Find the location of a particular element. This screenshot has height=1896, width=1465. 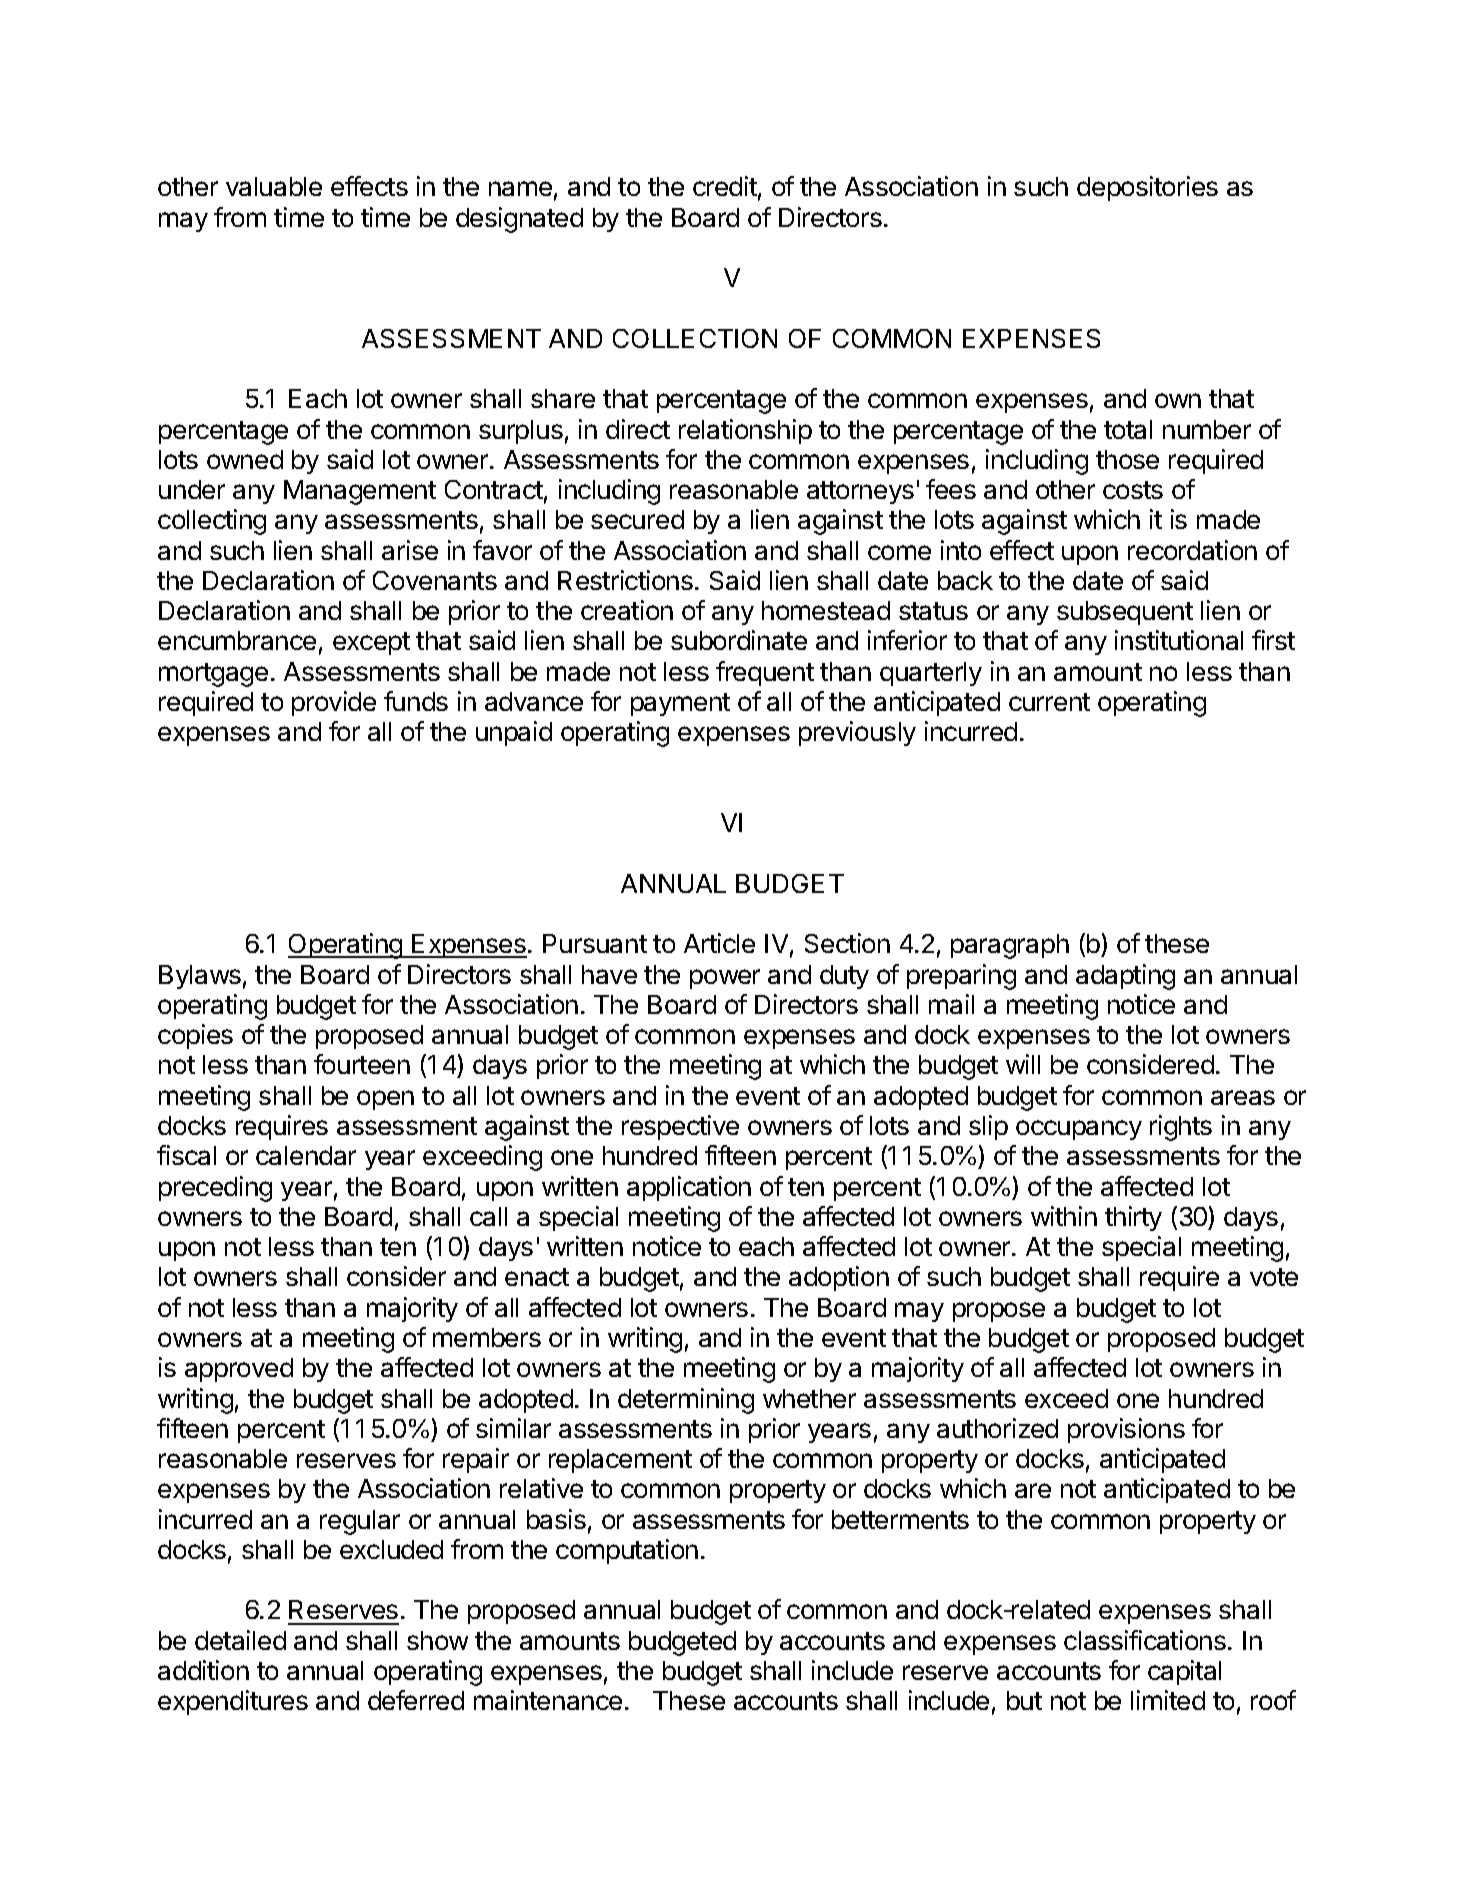

computation is located at coordinates (627, 1551).
